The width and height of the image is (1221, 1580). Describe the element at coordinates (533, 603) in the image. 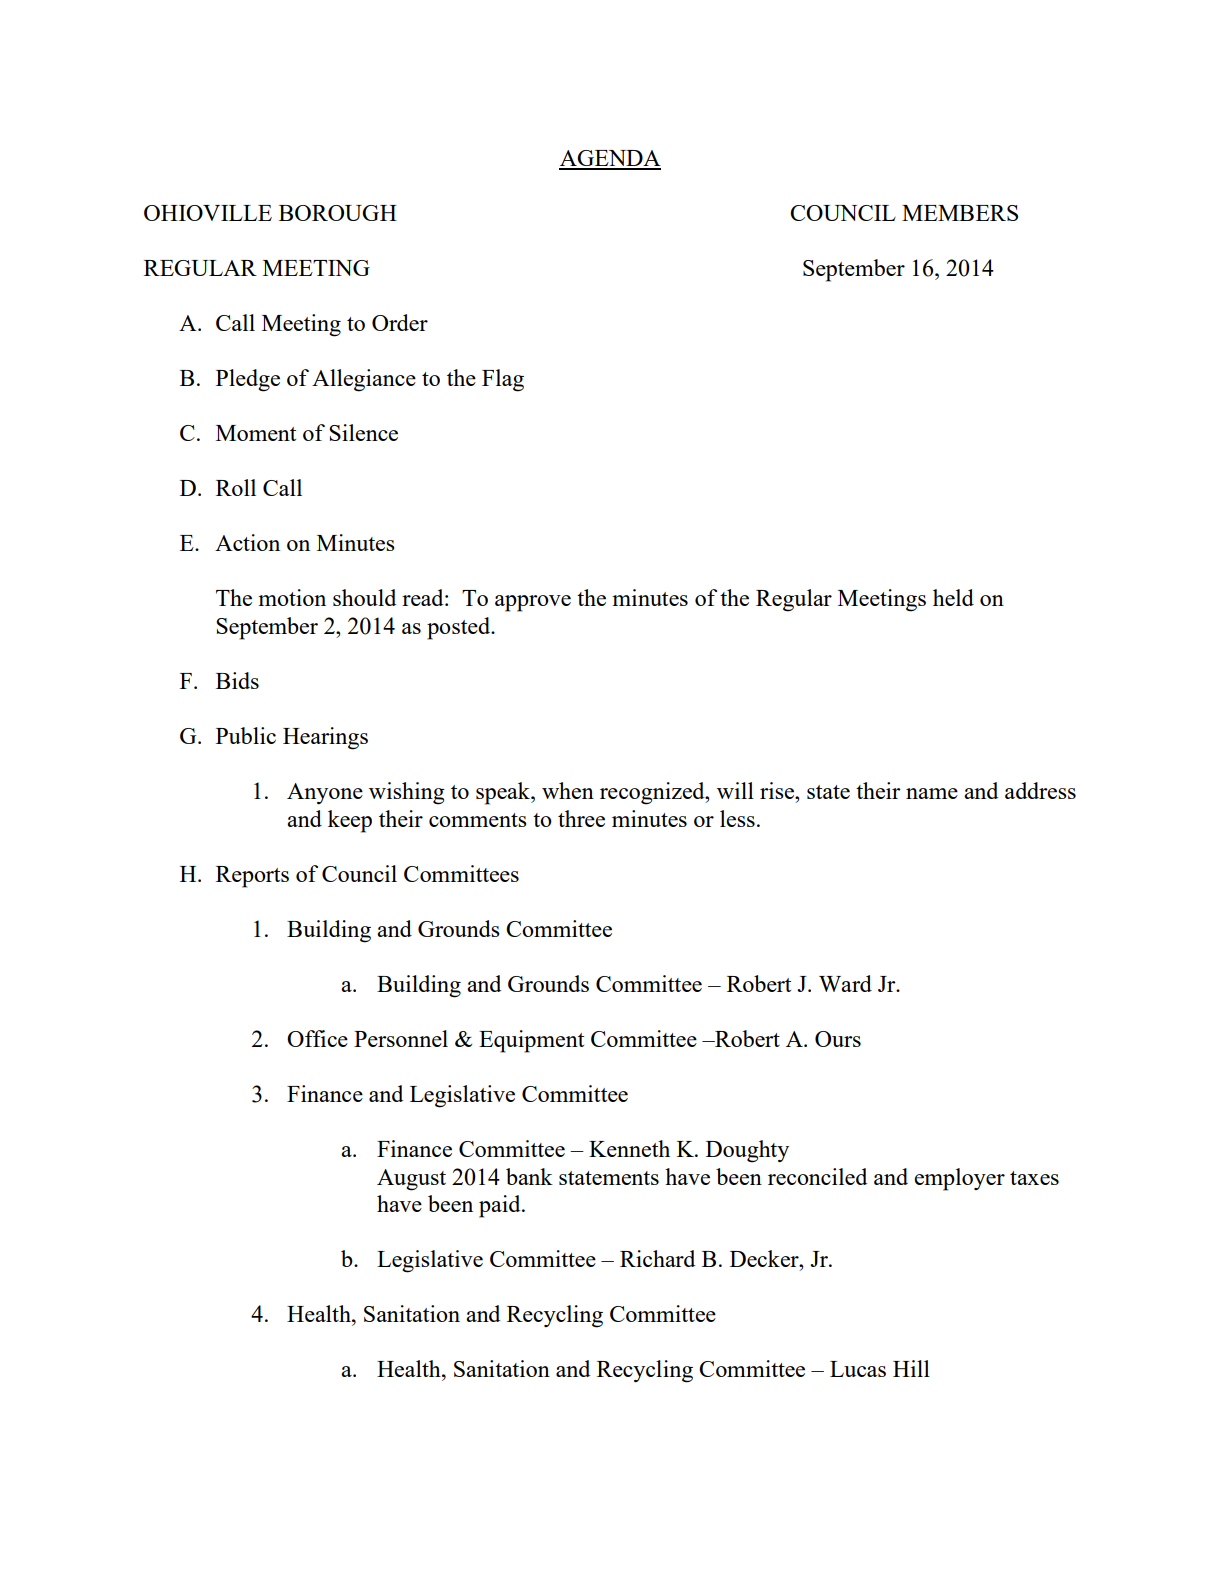

I see `approve` at that location.
